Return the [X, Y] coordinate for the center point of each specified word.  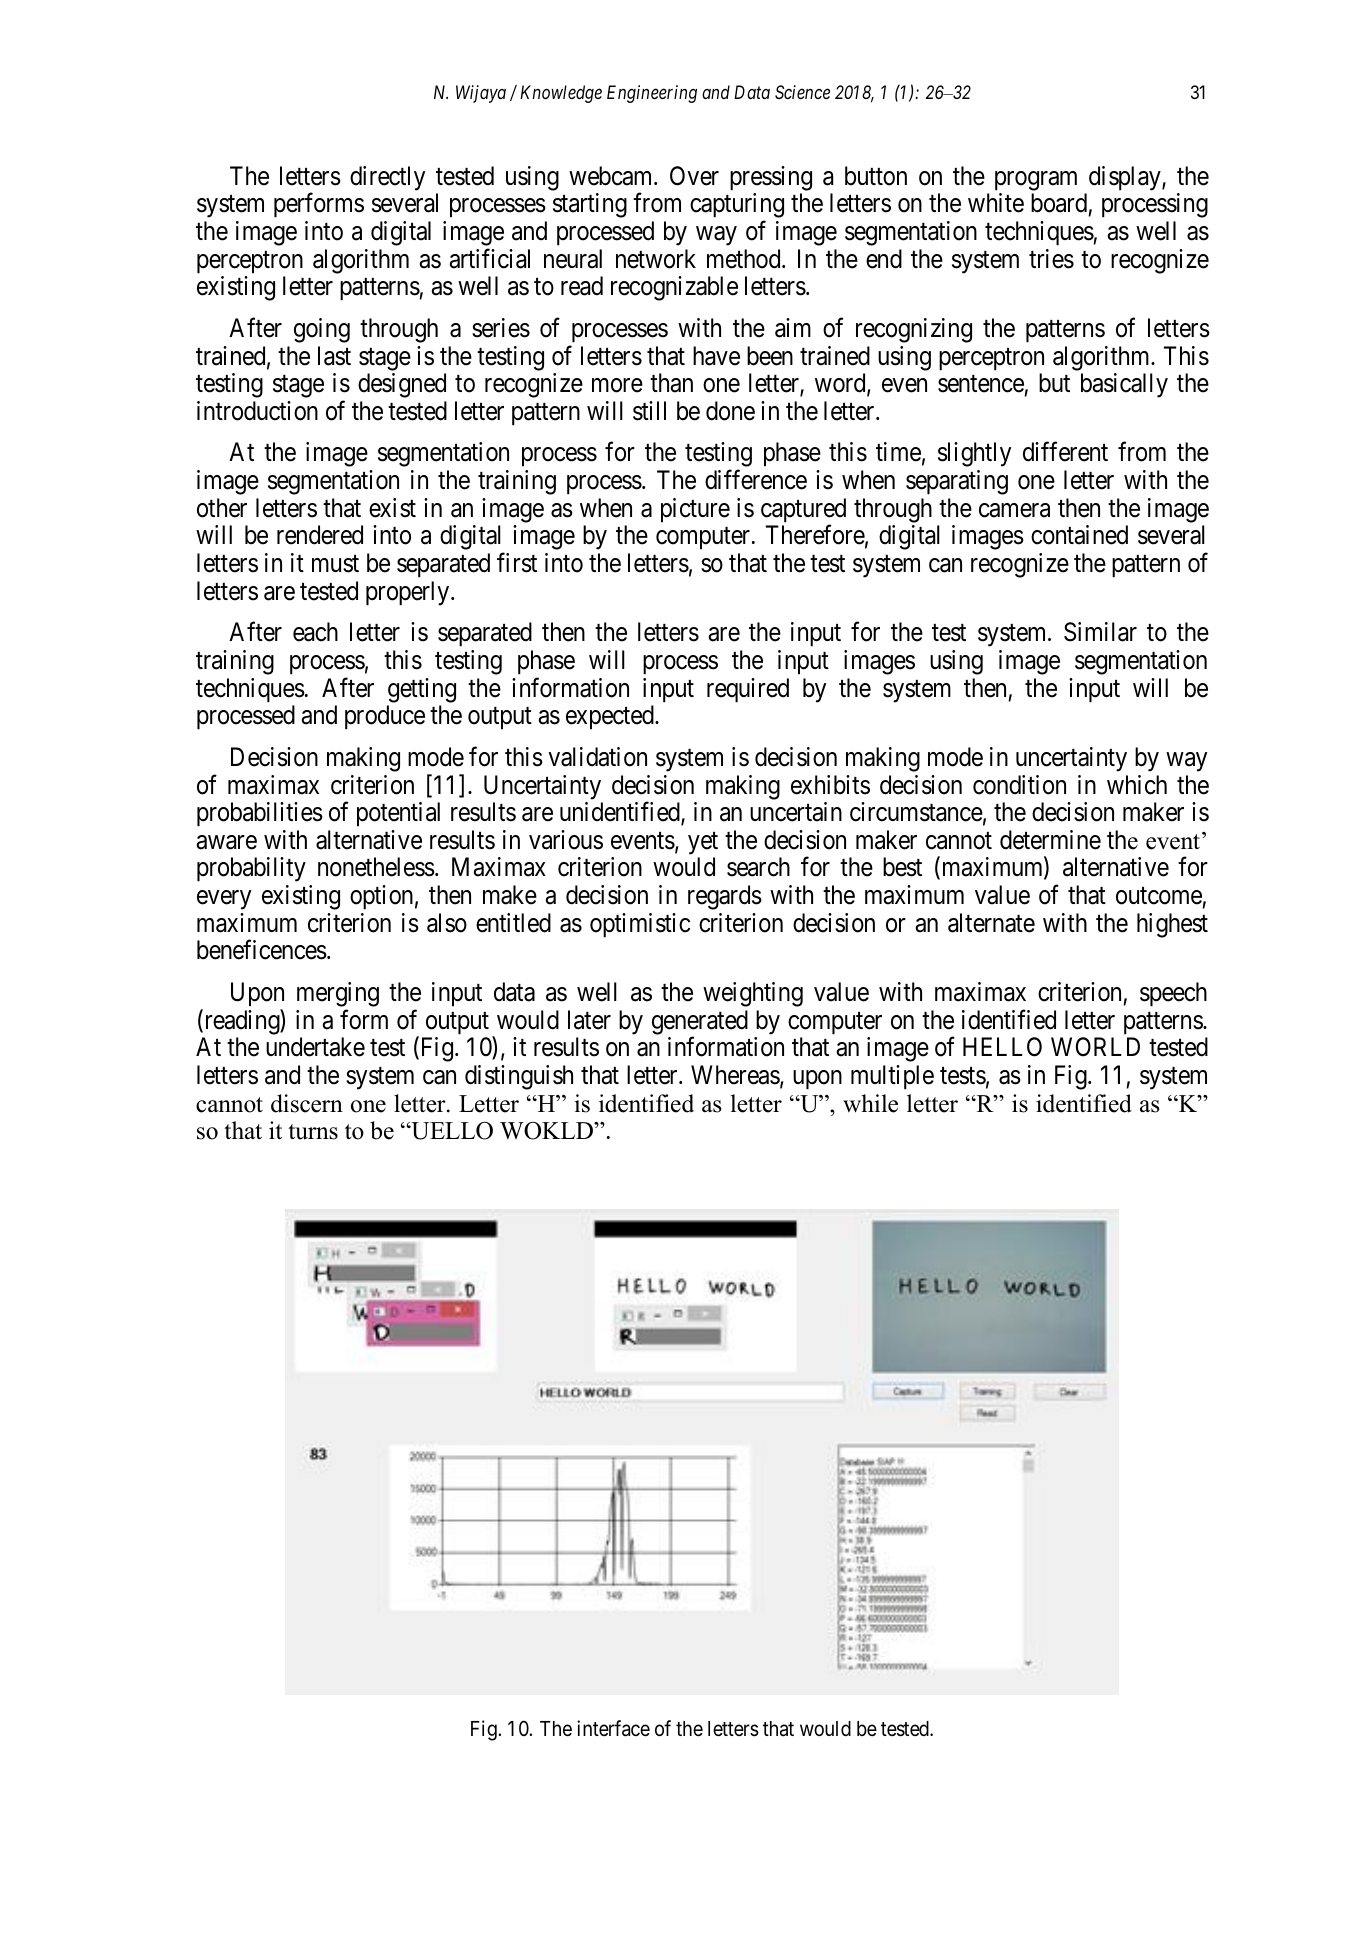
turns [313, 1132]
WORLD [1095, 1047]
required [748, 690]
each [315, 632]
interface [613, 1728]
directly [387, 178]
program [1036, 181]
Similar [1100, 632]
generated [700, 1023]
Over [694, 176]
